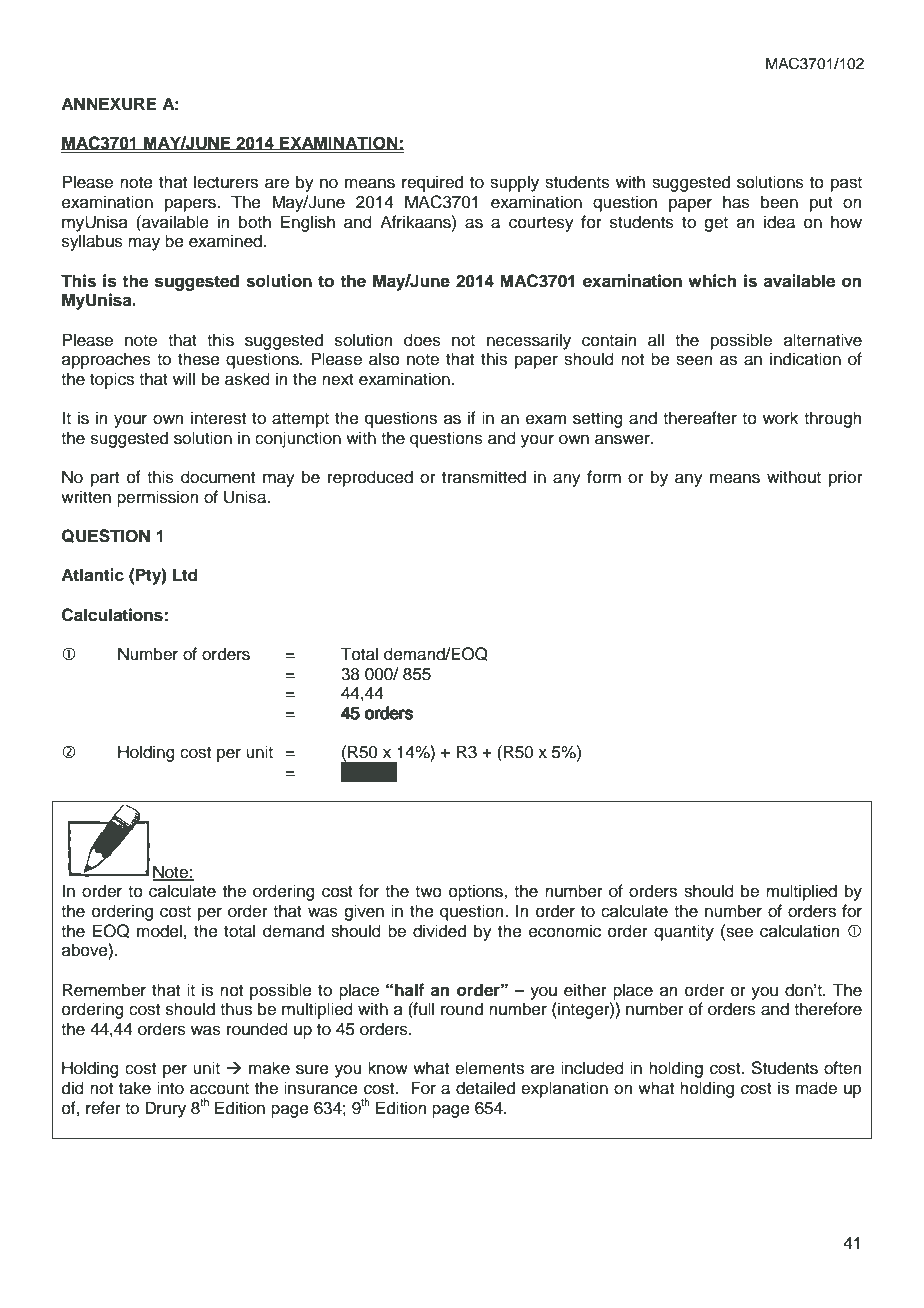  I want to click on lecturers, so click(226, 182).
